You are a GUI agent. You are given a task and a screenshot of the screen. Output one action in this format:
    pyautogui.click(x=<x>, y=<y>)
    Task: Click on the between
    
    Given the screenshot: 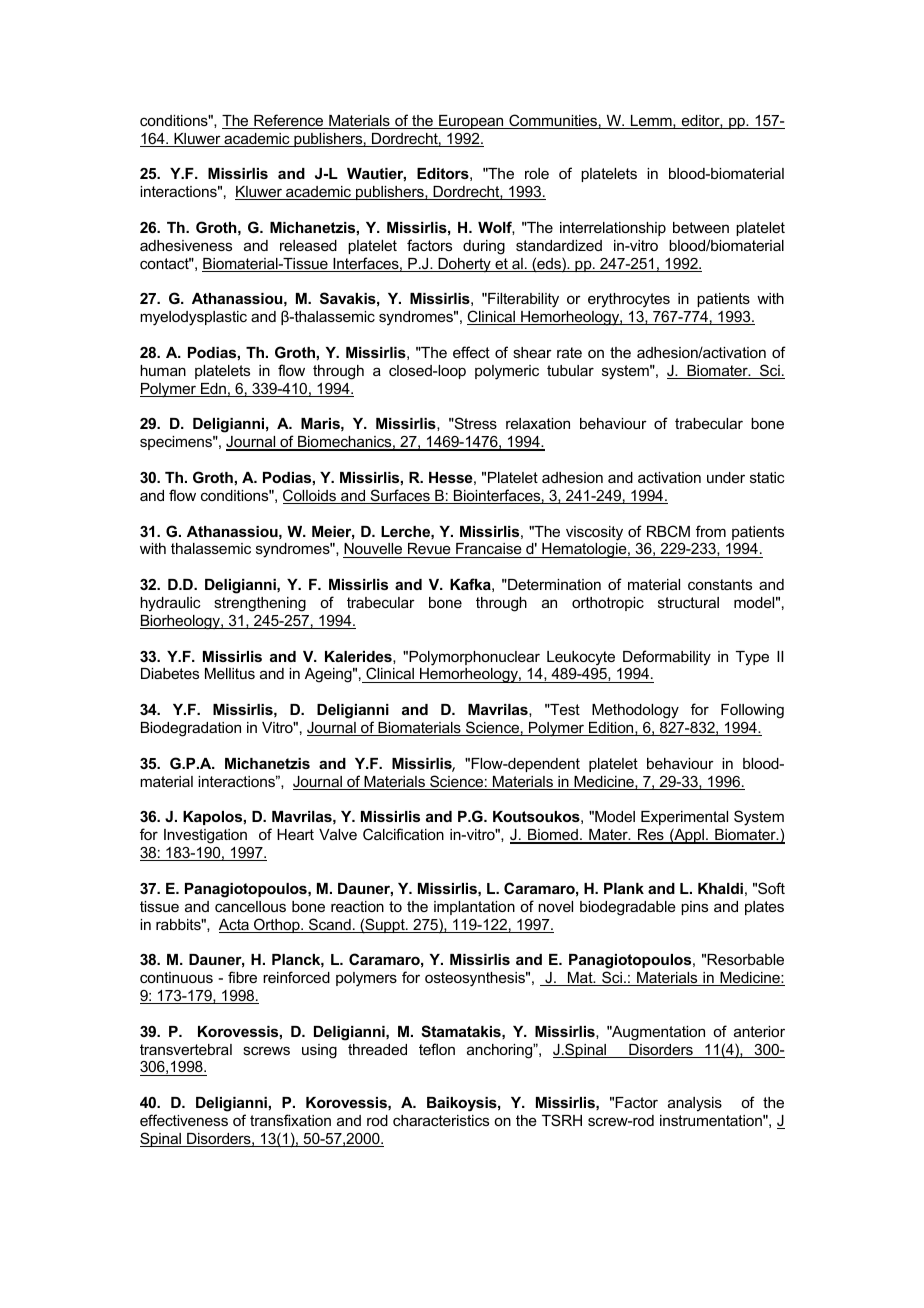 What is the action you would take?
    pyautogui.click(x=701, y=227)
